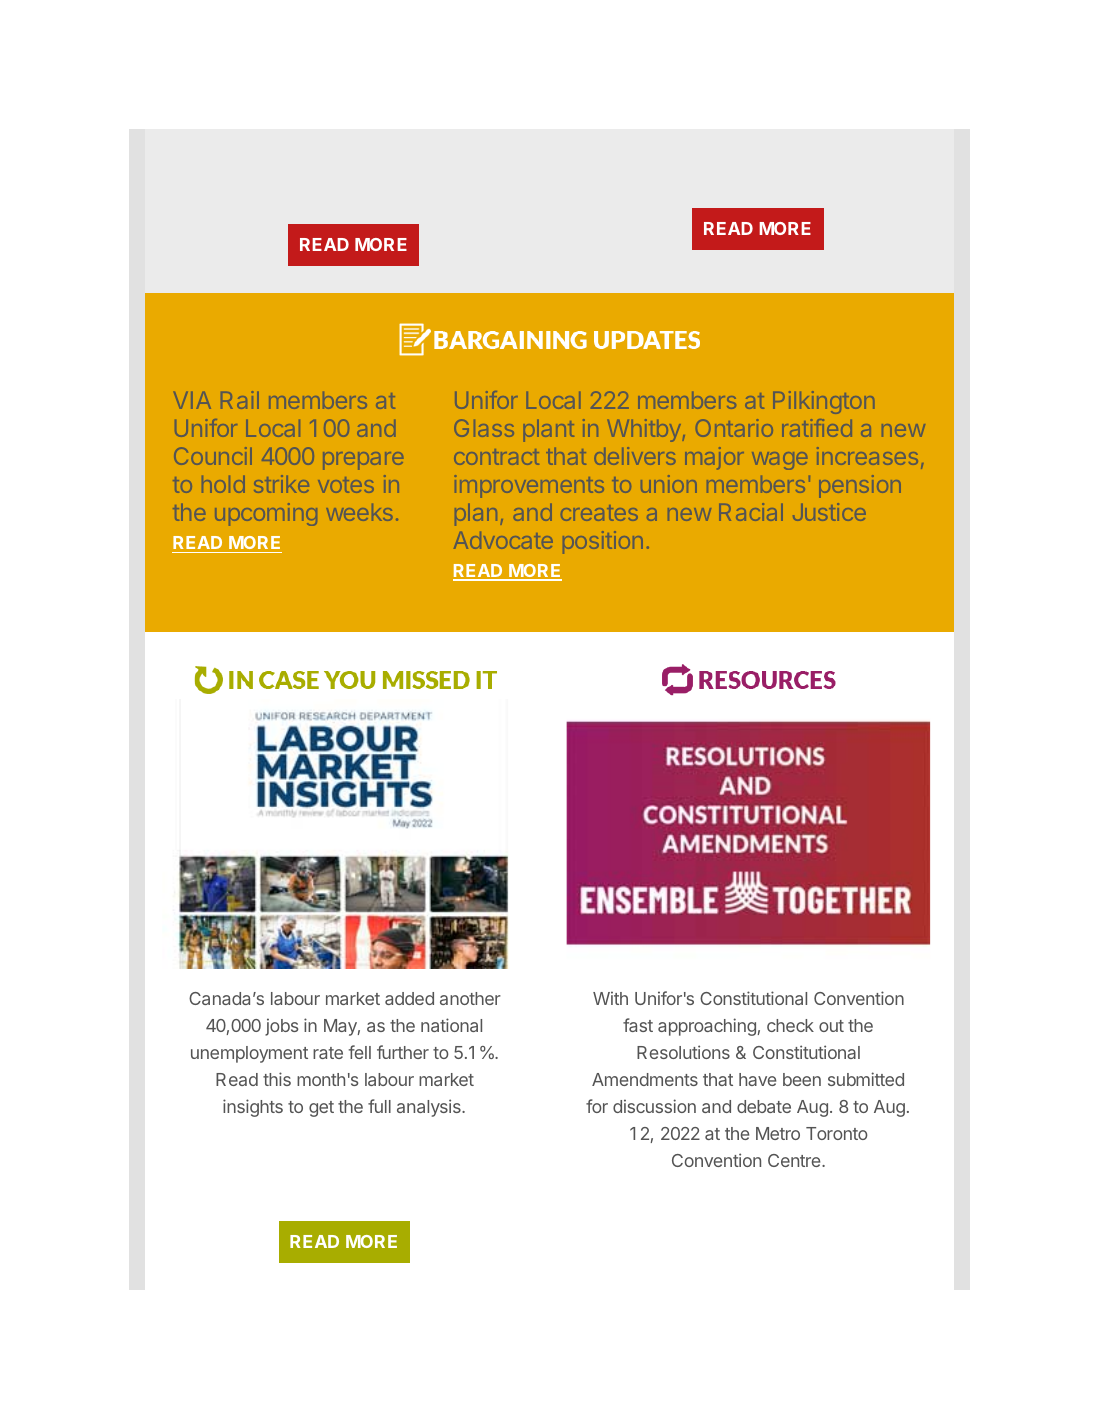 Image resolution: width=1099 pixels, height=1422 pixels. Describe the element at coordinates (409, 998) in the screenshot. I see `added` at that location.
